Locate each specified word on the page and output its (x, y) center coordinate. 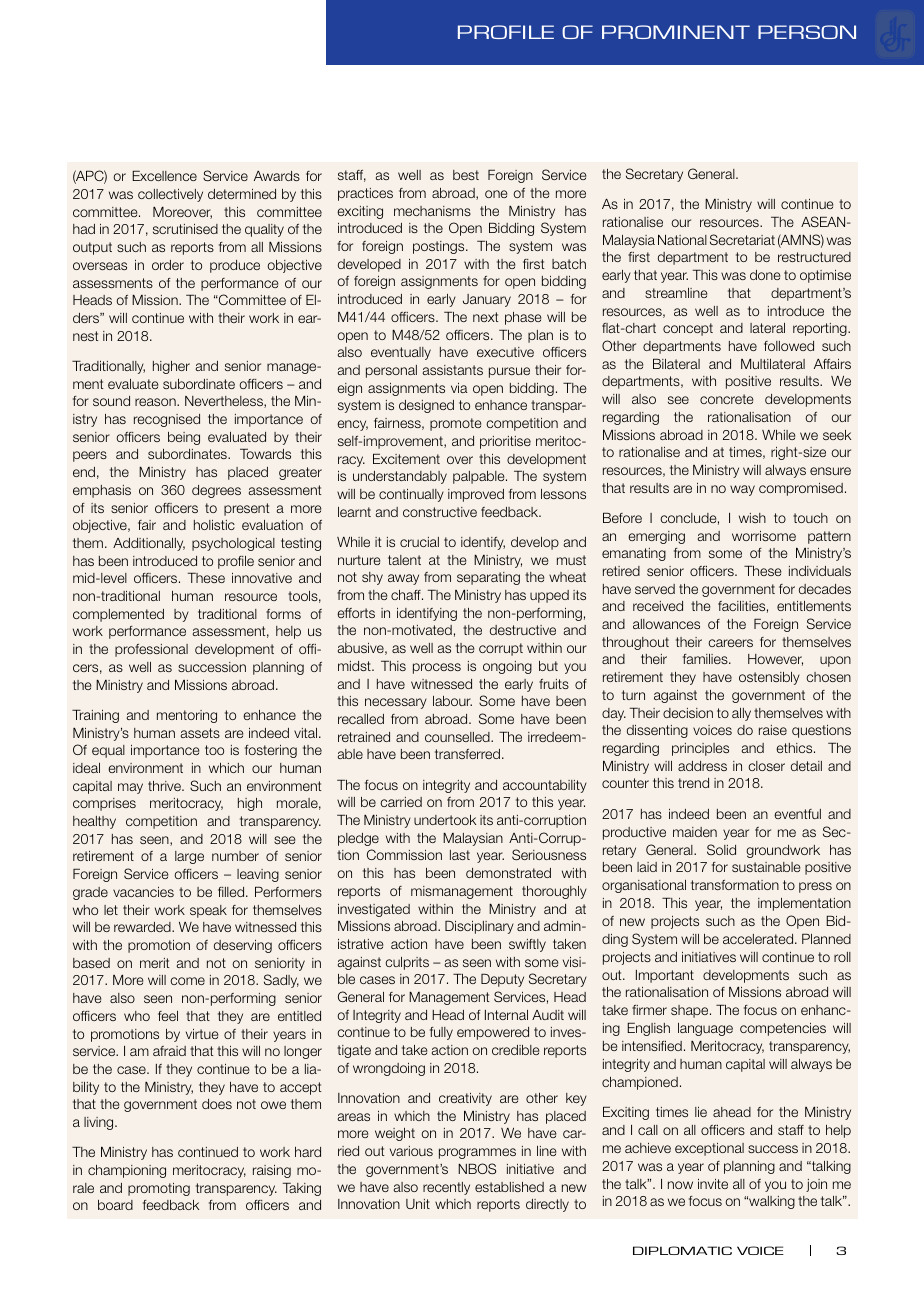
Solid (721, 849)
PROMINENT (676, 32)
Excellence (164, 176)
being (184, 438)
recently (446, 1188)
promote (456, 424)
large (189, 857)
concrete (727, 399)
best (466, 175)
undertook (445, 820)
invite (713, 1184)
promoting (159, 1189)
